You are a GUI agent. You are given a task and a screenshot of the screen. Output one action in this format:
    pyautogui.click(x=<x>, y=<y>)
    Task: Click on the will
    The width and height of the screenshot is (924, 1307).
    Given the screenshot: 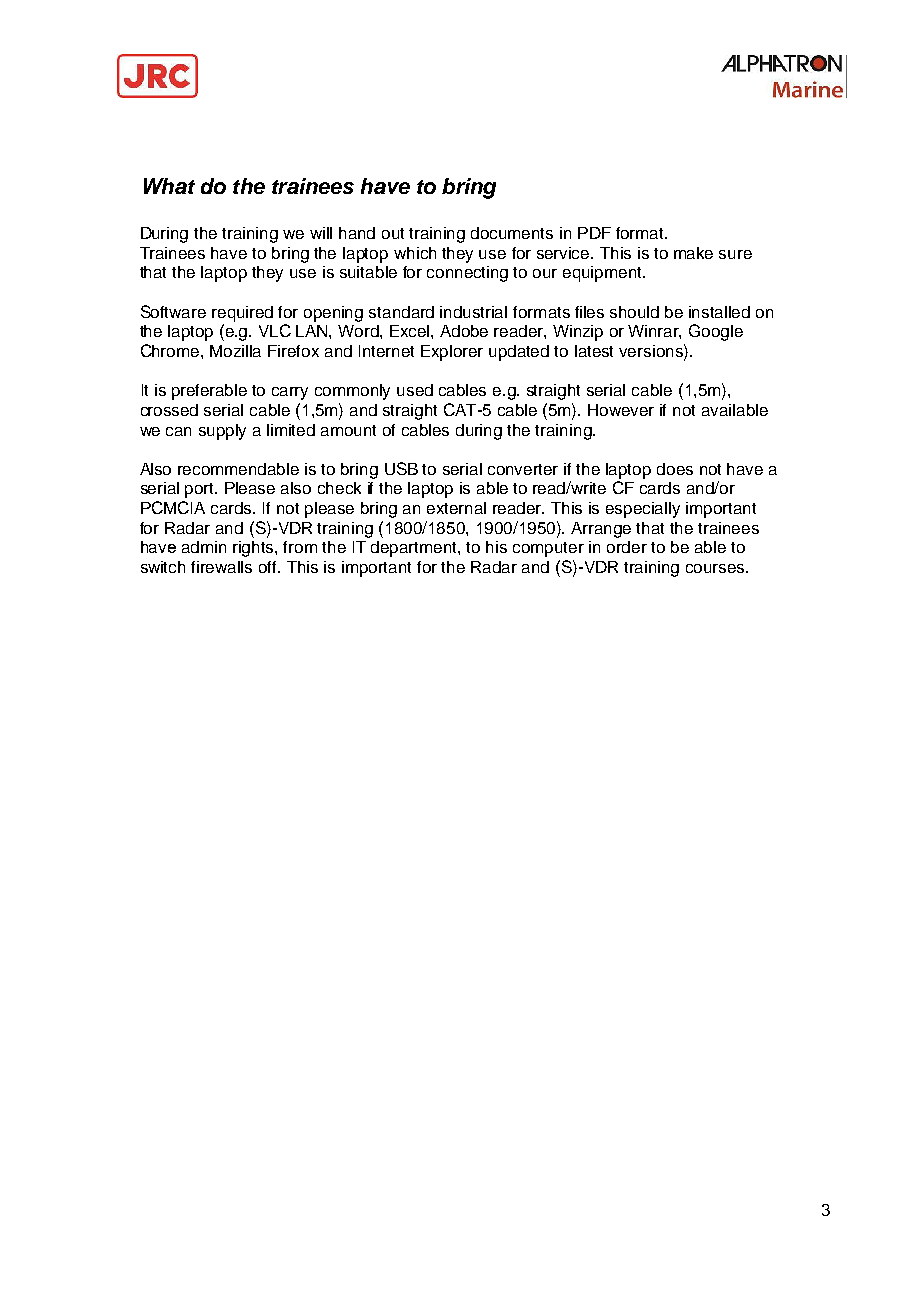 What is the action you would take?
    pyautogui.click(x=321, y=233)
